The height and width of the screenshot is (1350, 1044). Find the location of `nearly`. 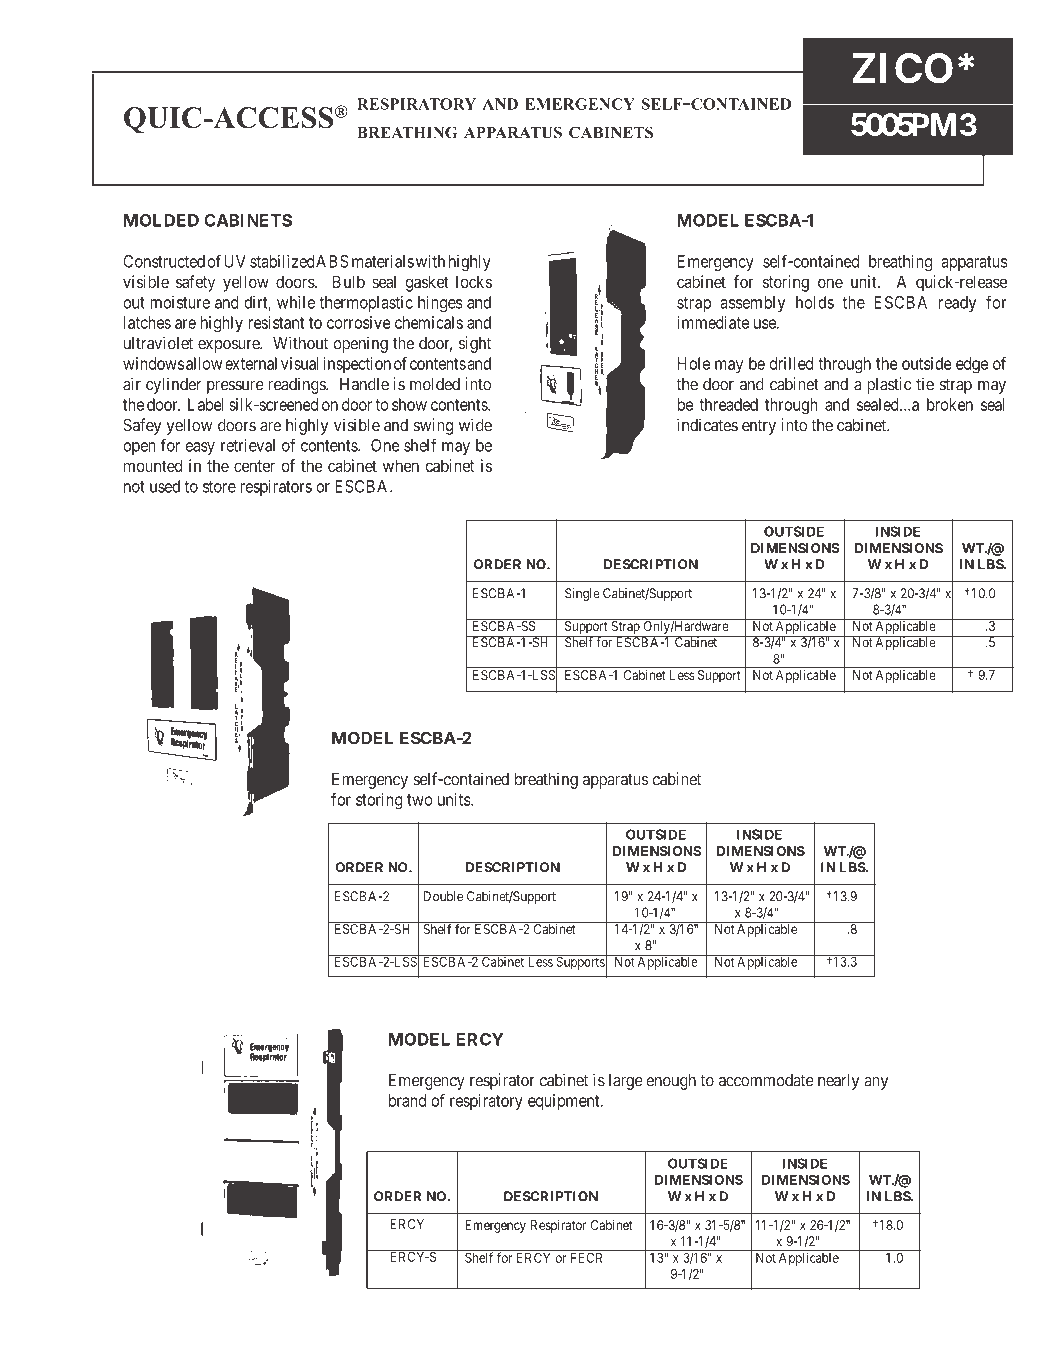

nearly is located at coordinates (838, 1082).
